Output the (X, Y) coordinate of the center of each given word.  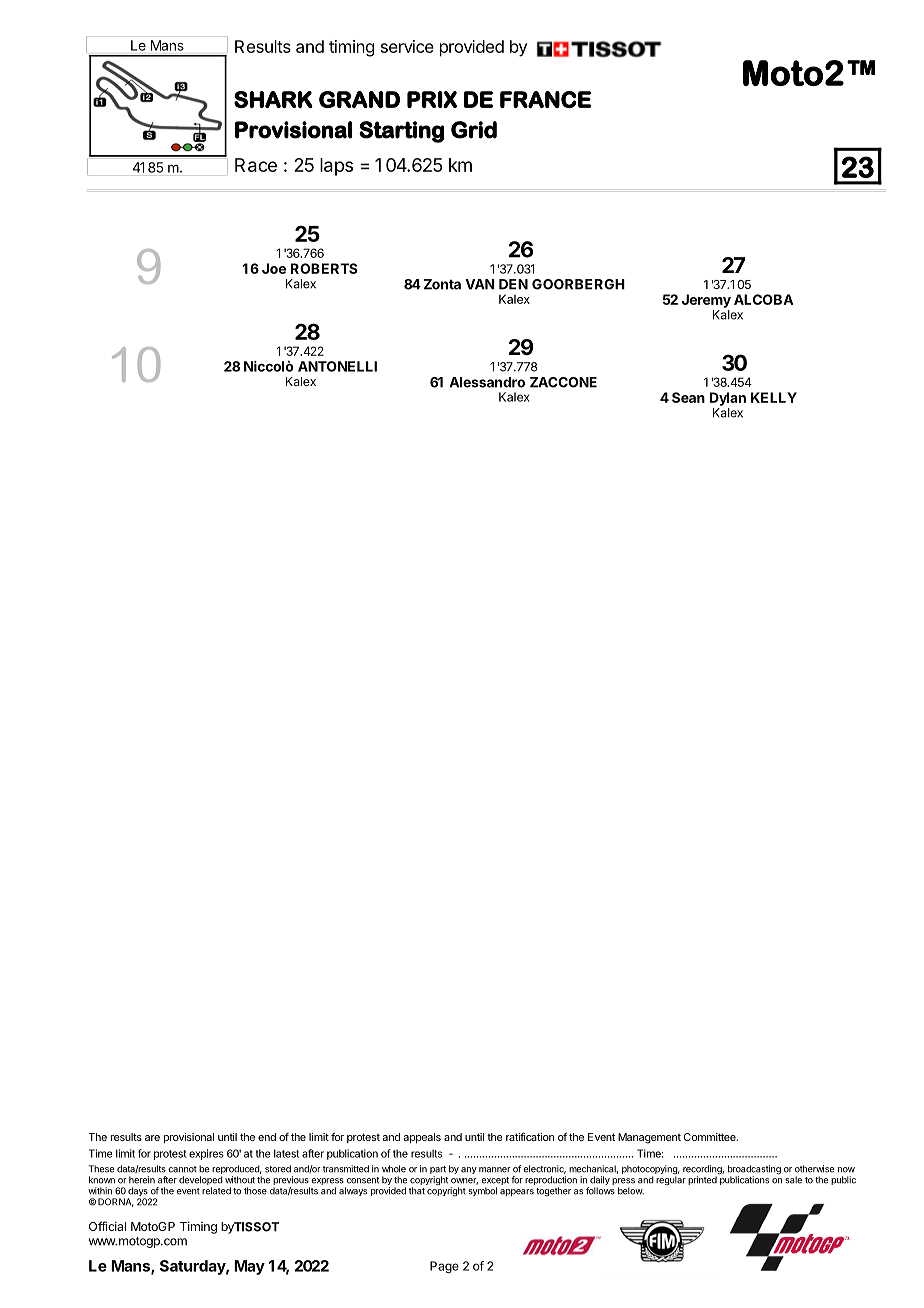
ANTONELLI (337, 366)
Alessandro (487, 382)
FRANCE (545, 99)
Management (649, 1138)
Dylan (728, 399)
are (152, 1138)
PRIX (432, 99)
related (216, 1191)
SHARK (273, 99)
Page (444, 1267)
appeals (422, 1138)
